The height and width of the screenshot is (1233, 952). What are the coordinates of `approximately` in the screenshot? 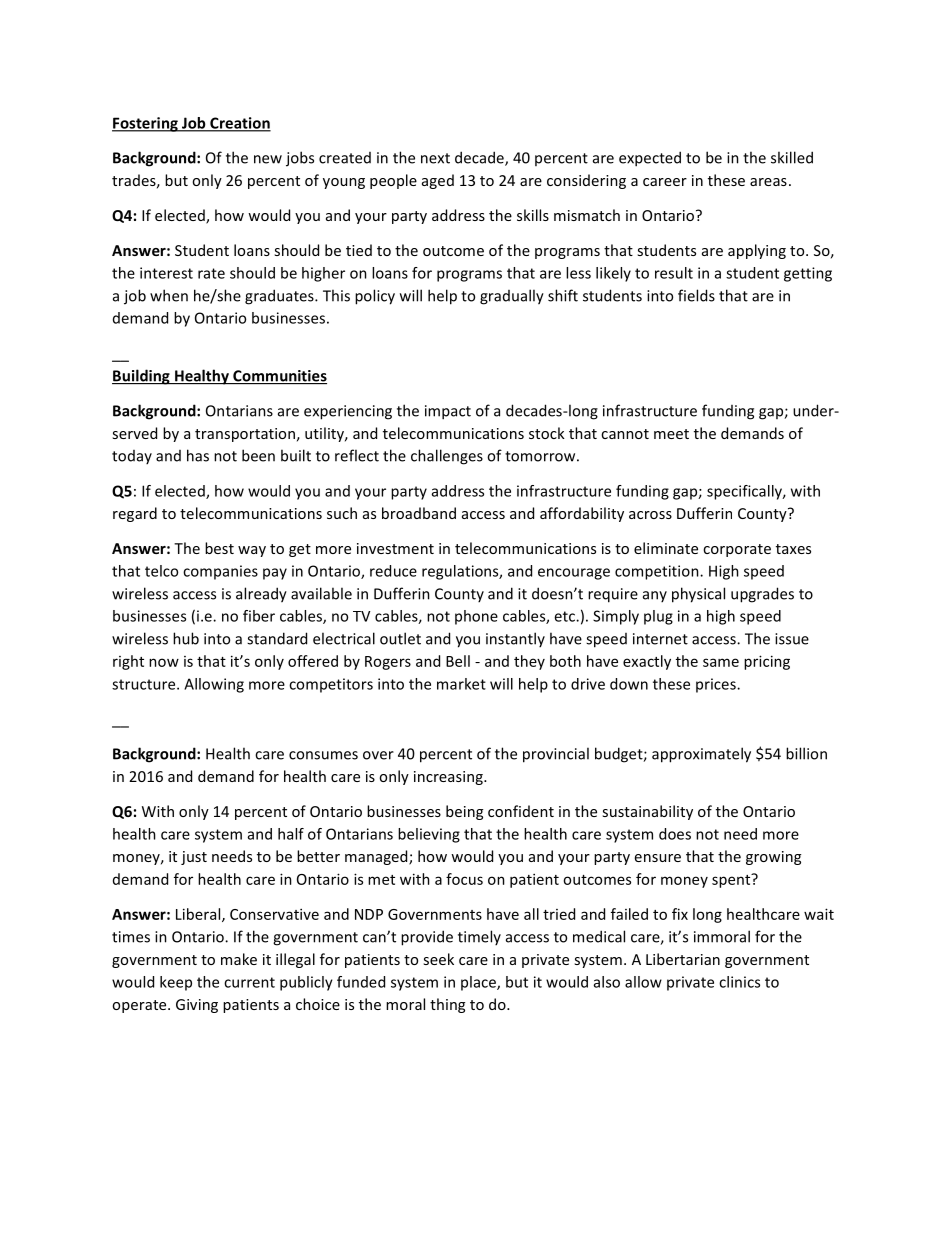 It's located at (701, 755).
